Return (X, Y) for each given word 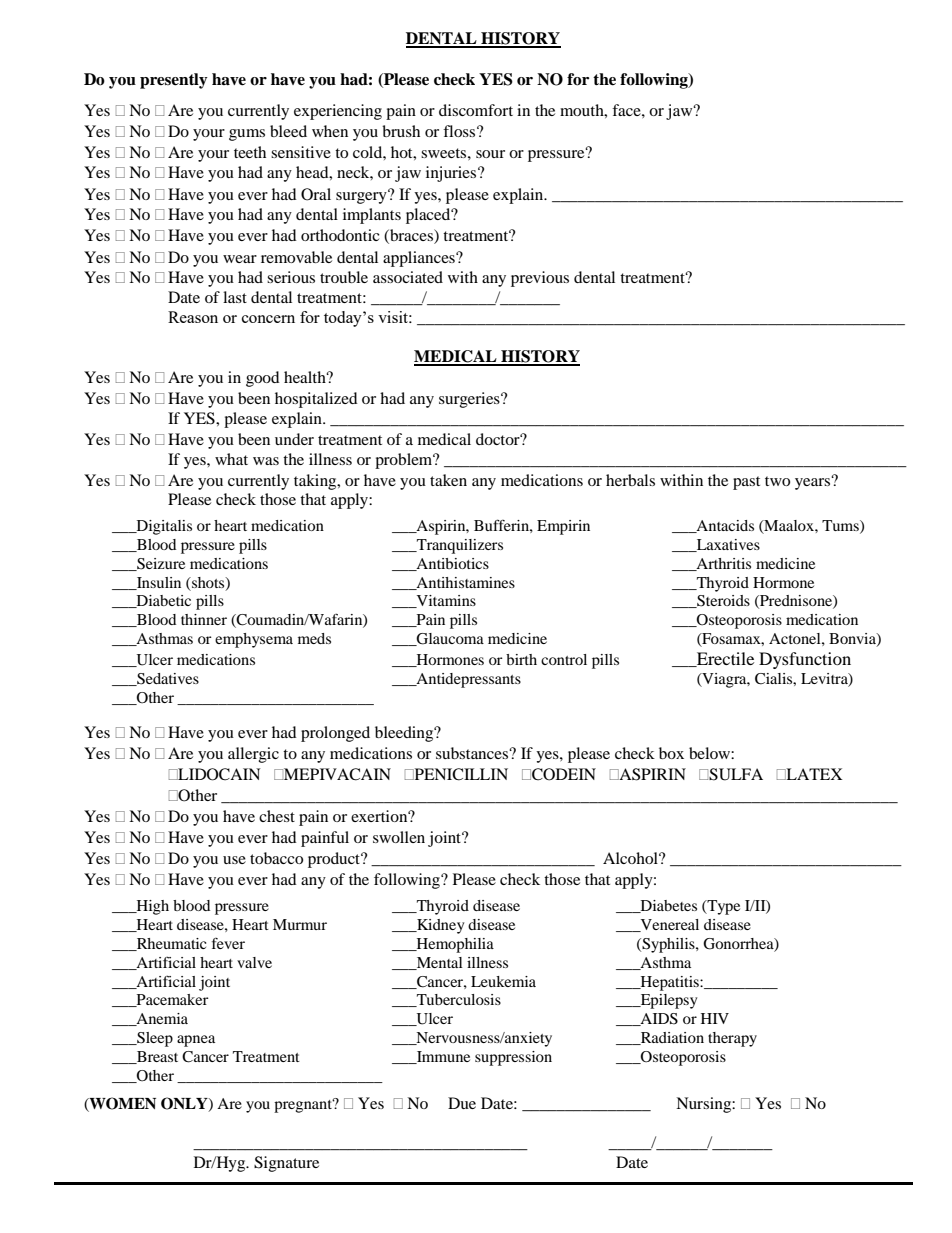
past (746, 483)
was (266, 461)
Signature (286, 1164)
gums (247, 135)
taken (448, 480)
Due (462, 1103)
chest (277, 816)
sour (490, 154)
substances (473, 753)
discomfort (476, 110)
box (671, 753)
